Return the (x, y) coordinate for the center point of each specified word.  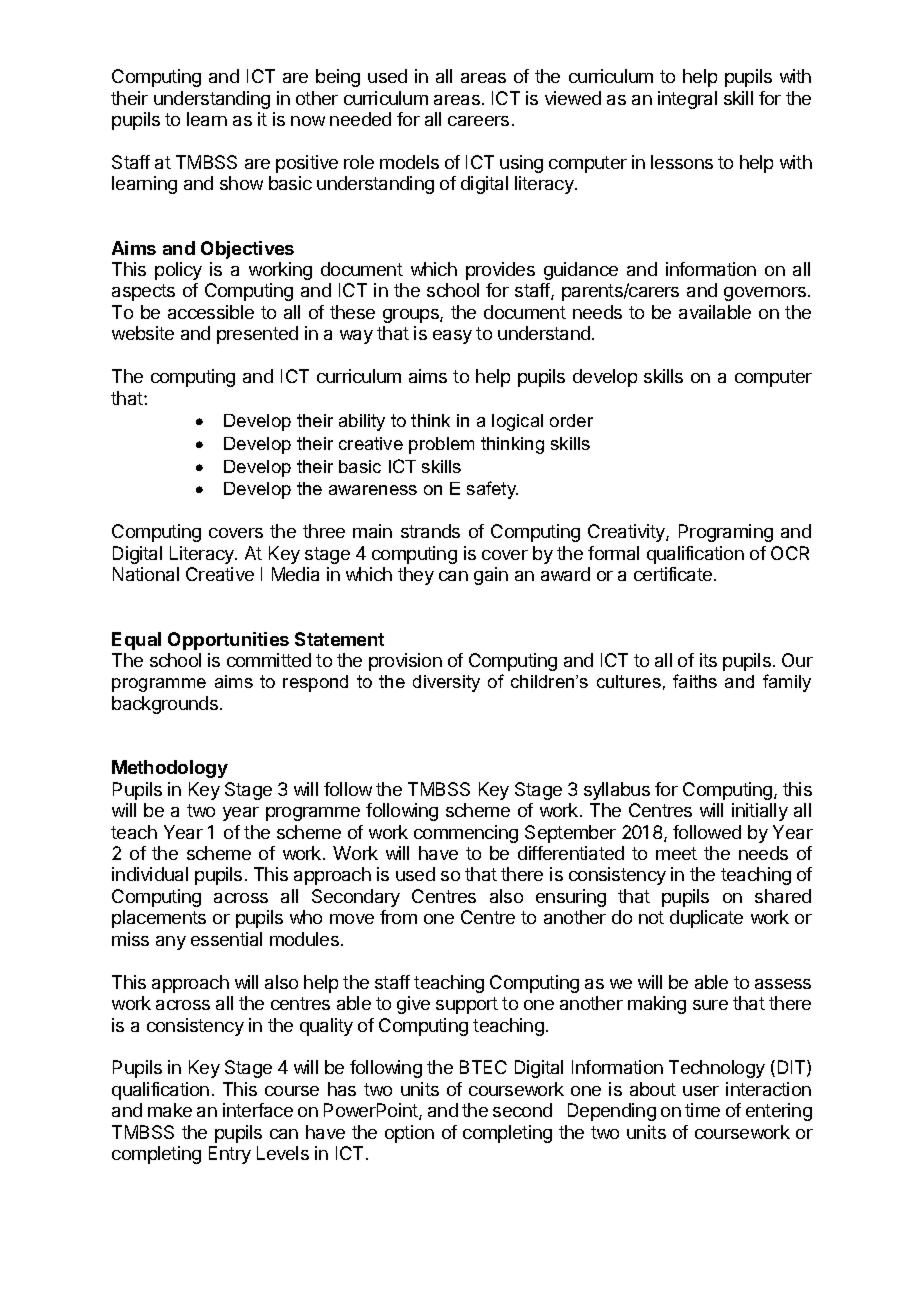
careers (478, 121)
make (170, 1110)
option (409, 1134)
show (241, 183)
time (702, 1110)
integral (687, 100)
